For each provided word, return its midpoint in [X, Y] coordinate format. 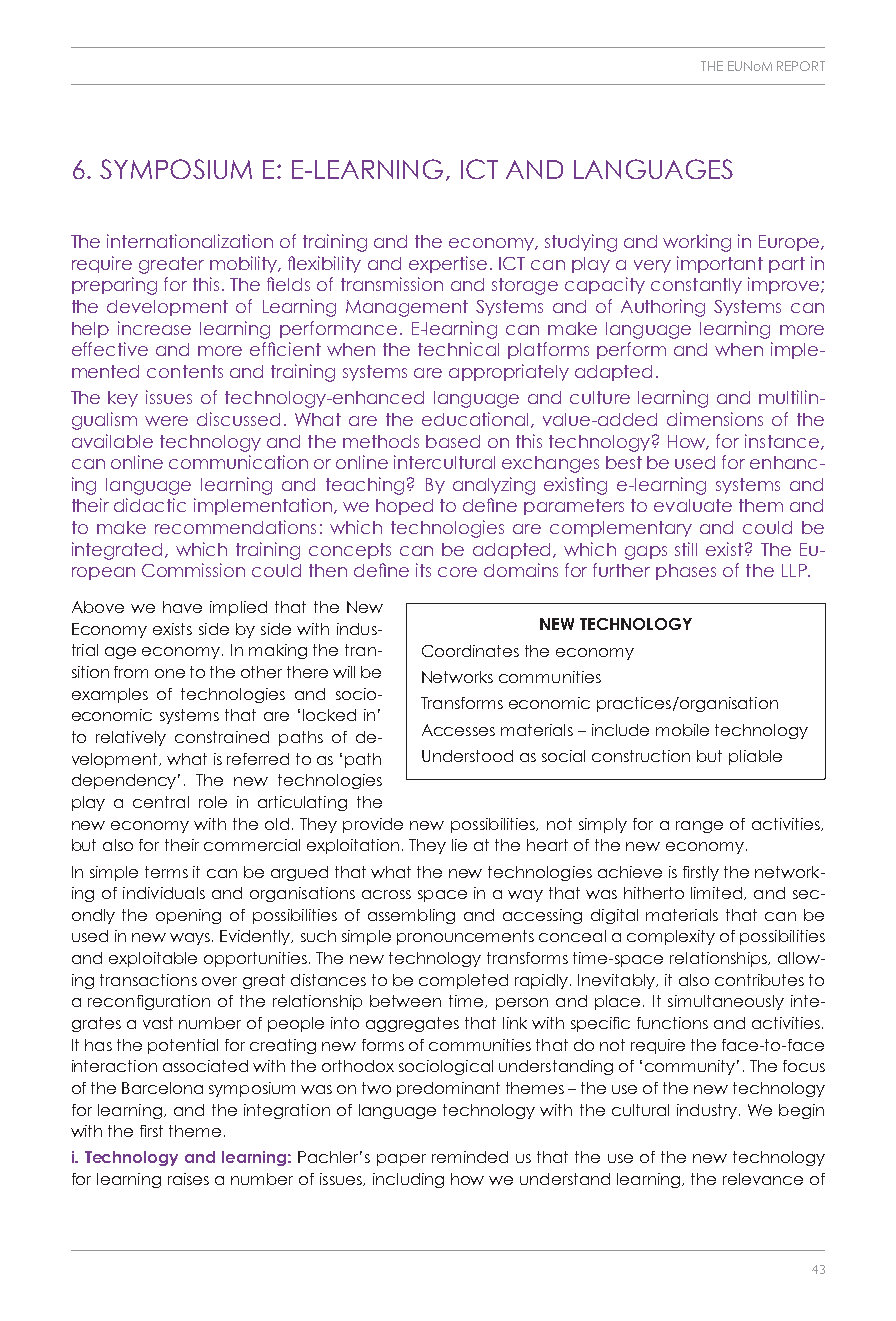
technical [458, 349]
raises [188, 1179]
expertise [448, 264]
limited [718, 893]
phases [686, 572]
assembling [411, 916]
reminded [470, 1157]
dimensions [715, 419]
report [801, 66]
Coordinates [470, 651]
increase [154, 328]
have [182, 607]
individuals [164, 893]
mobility [245, 264]
